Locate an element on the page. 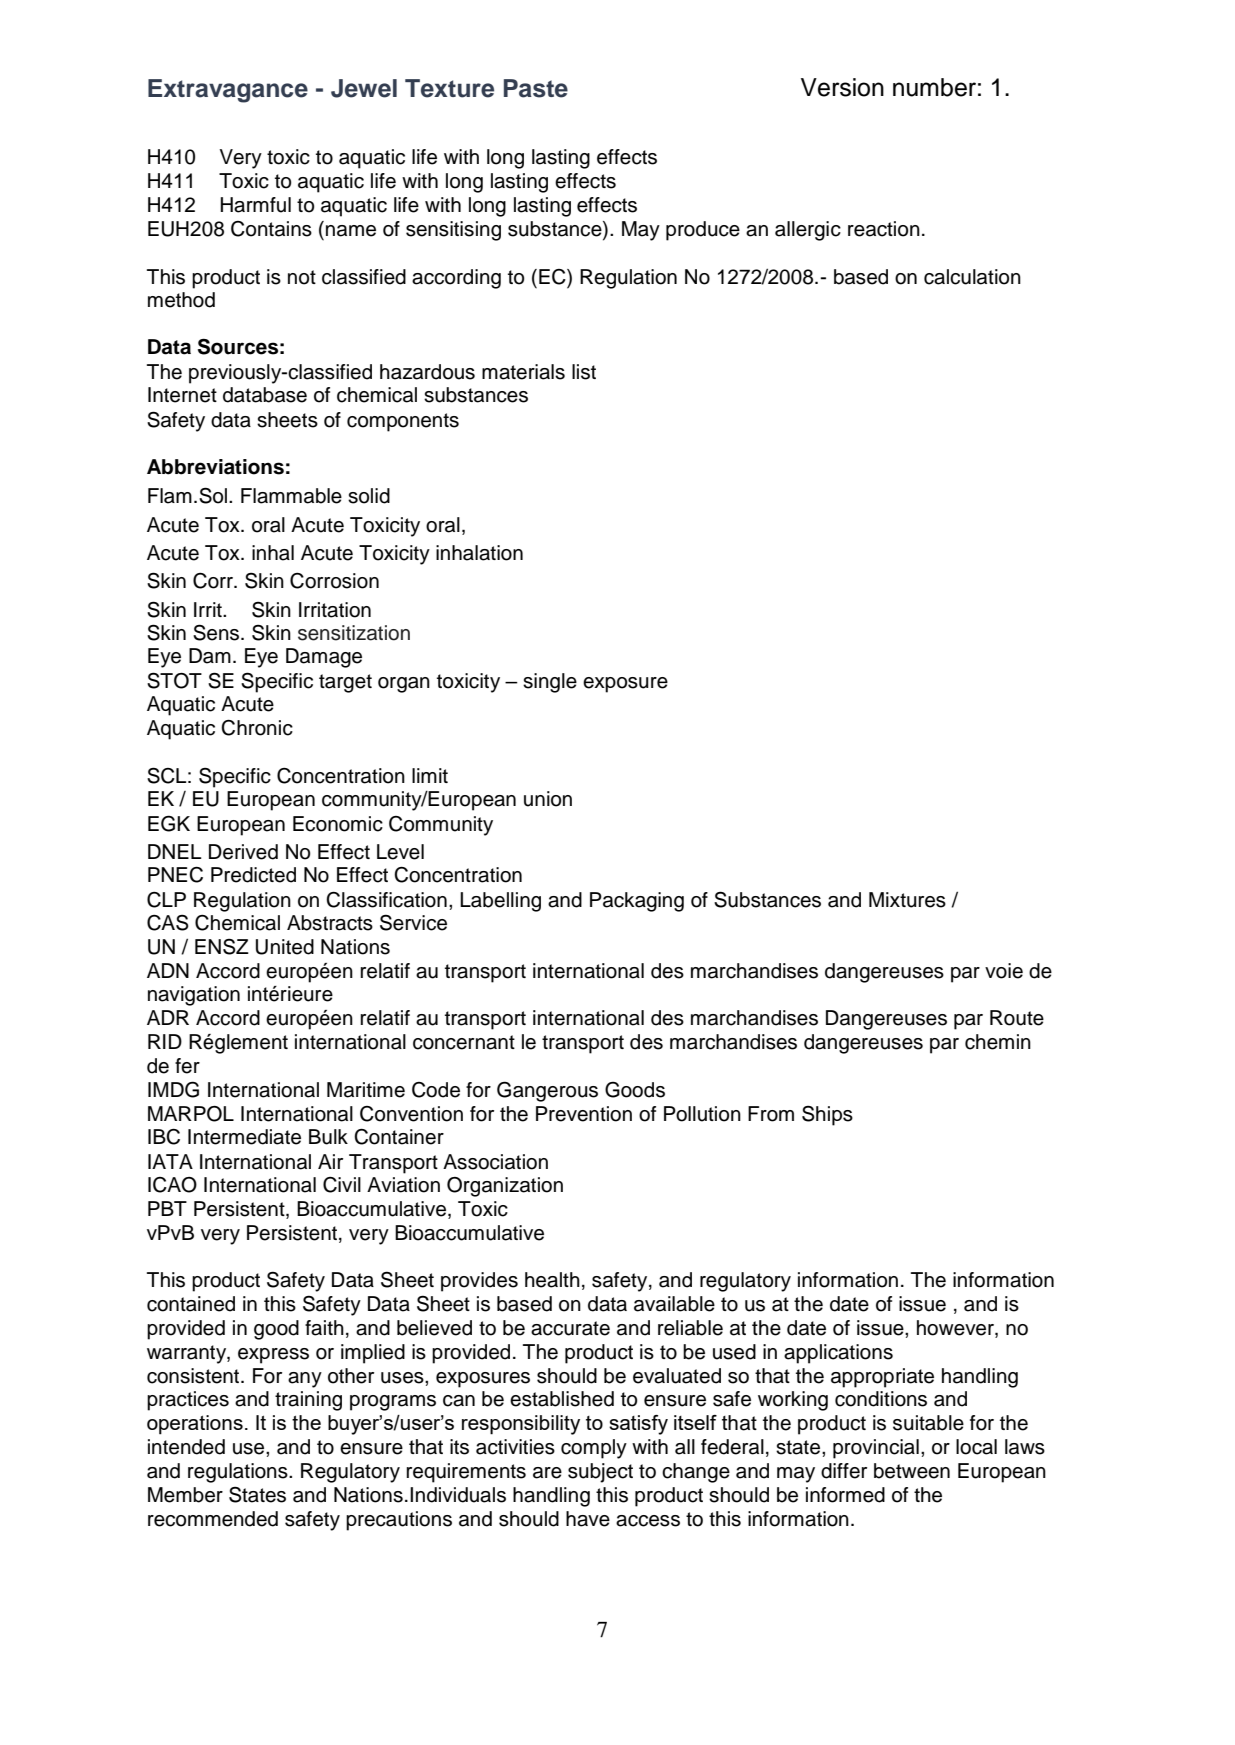 This image has height=1745, width=1235. navigation is located at coordinates (194, 996).
